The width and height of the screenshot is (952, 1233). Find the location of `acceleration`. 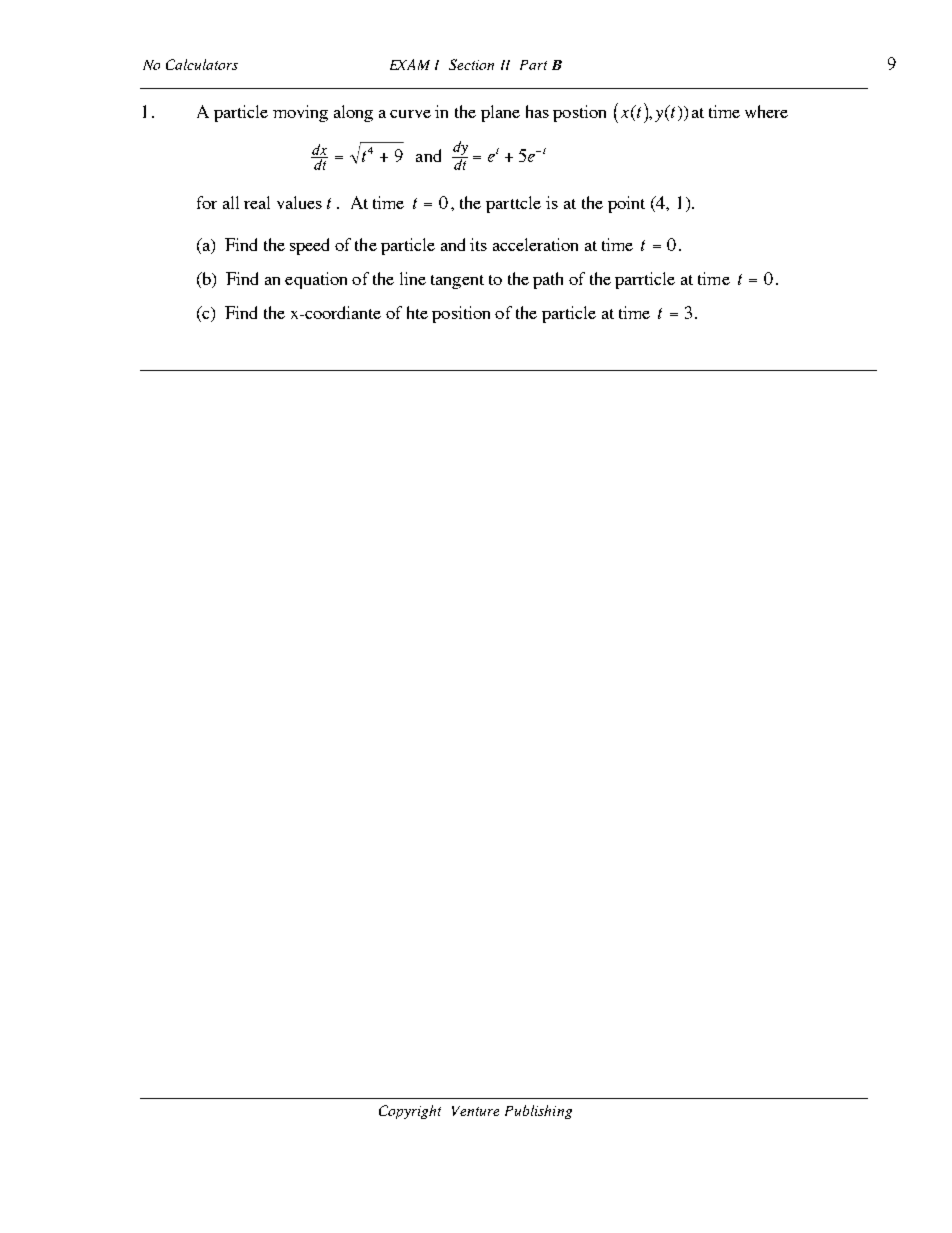

acceleration is located at coordinates (535, 244).
